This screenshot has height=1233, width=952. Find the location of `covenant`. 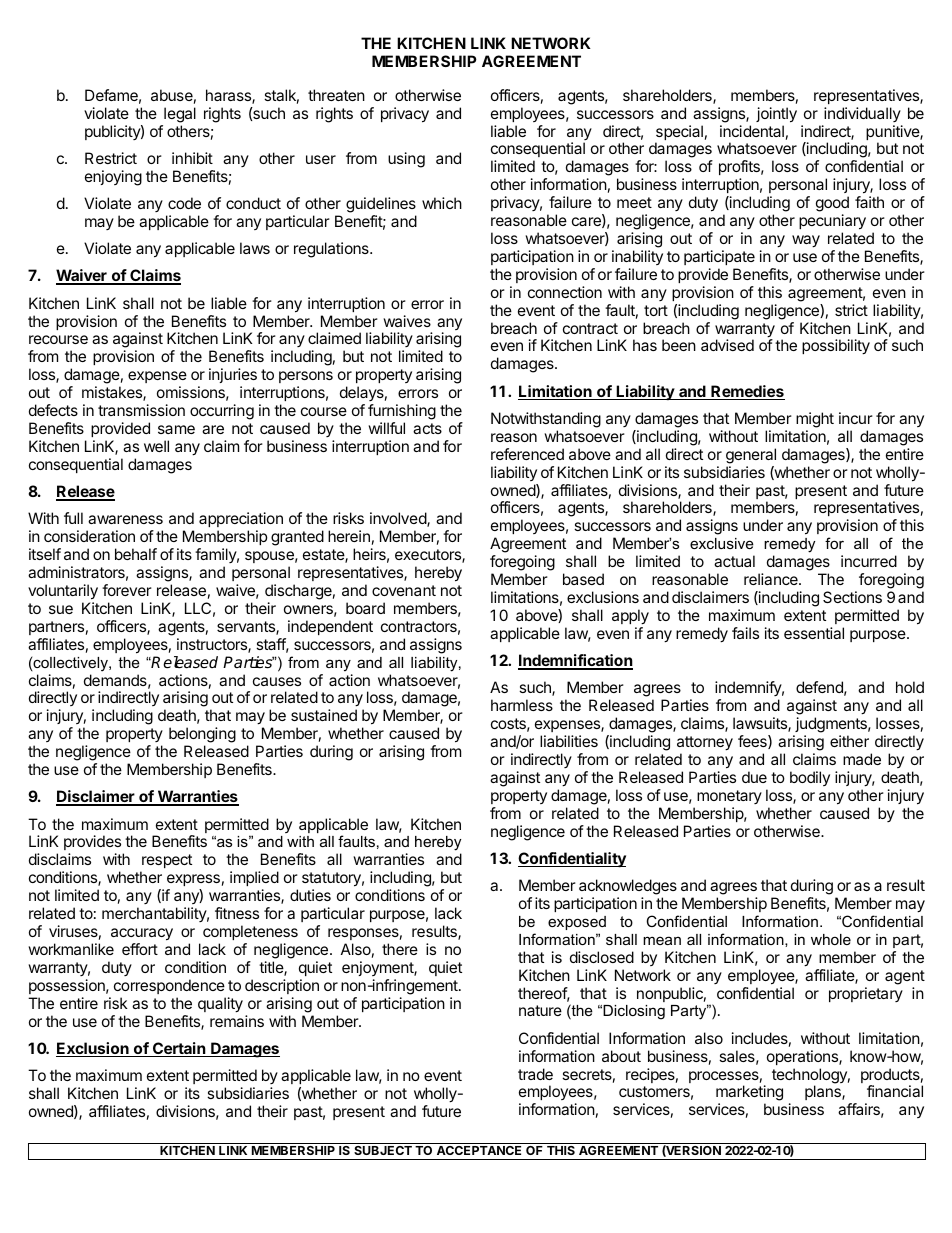

covenant is located at coordinates (404, 590).
